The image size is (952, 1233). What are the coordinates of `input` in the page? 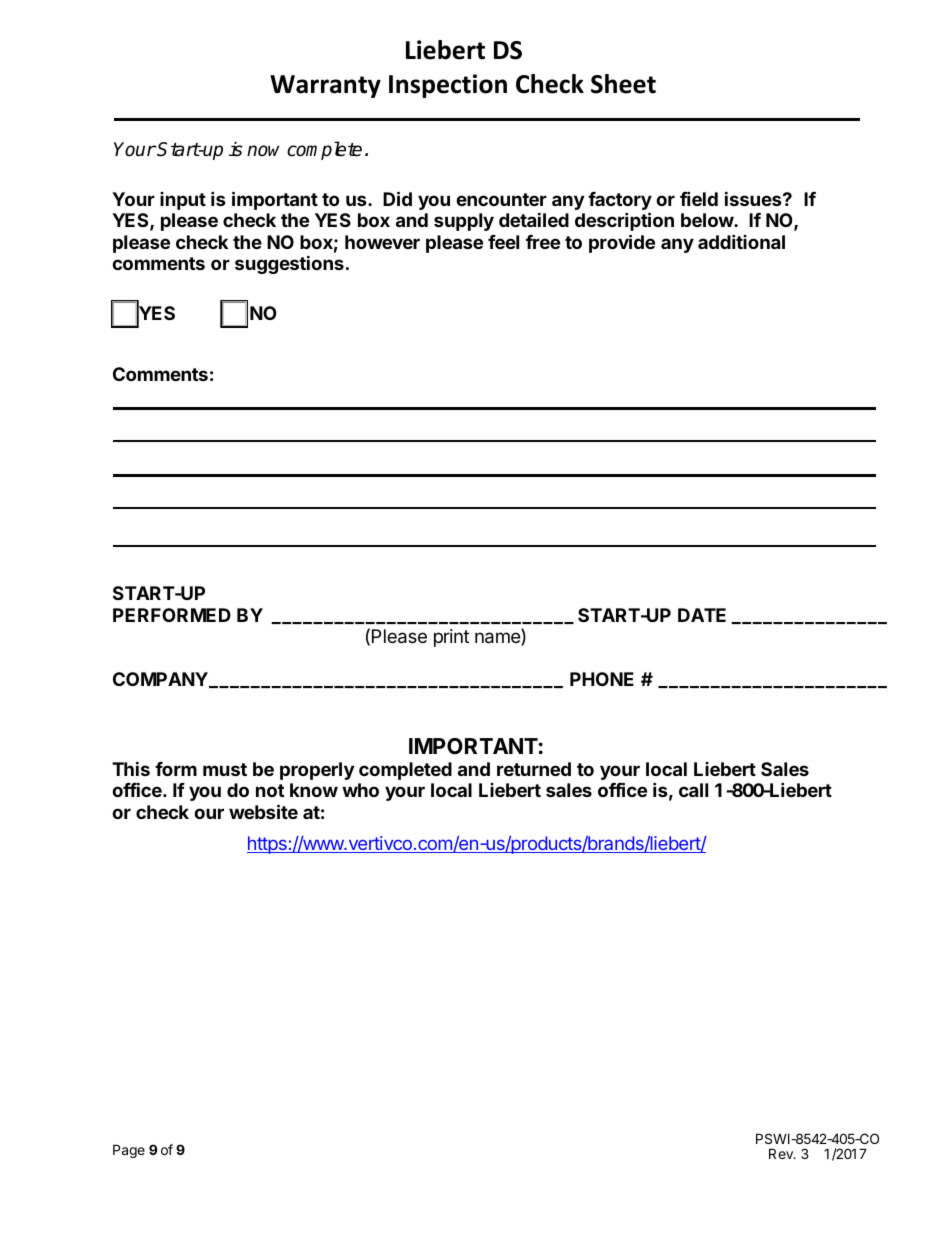 It's located at (183, 201).
